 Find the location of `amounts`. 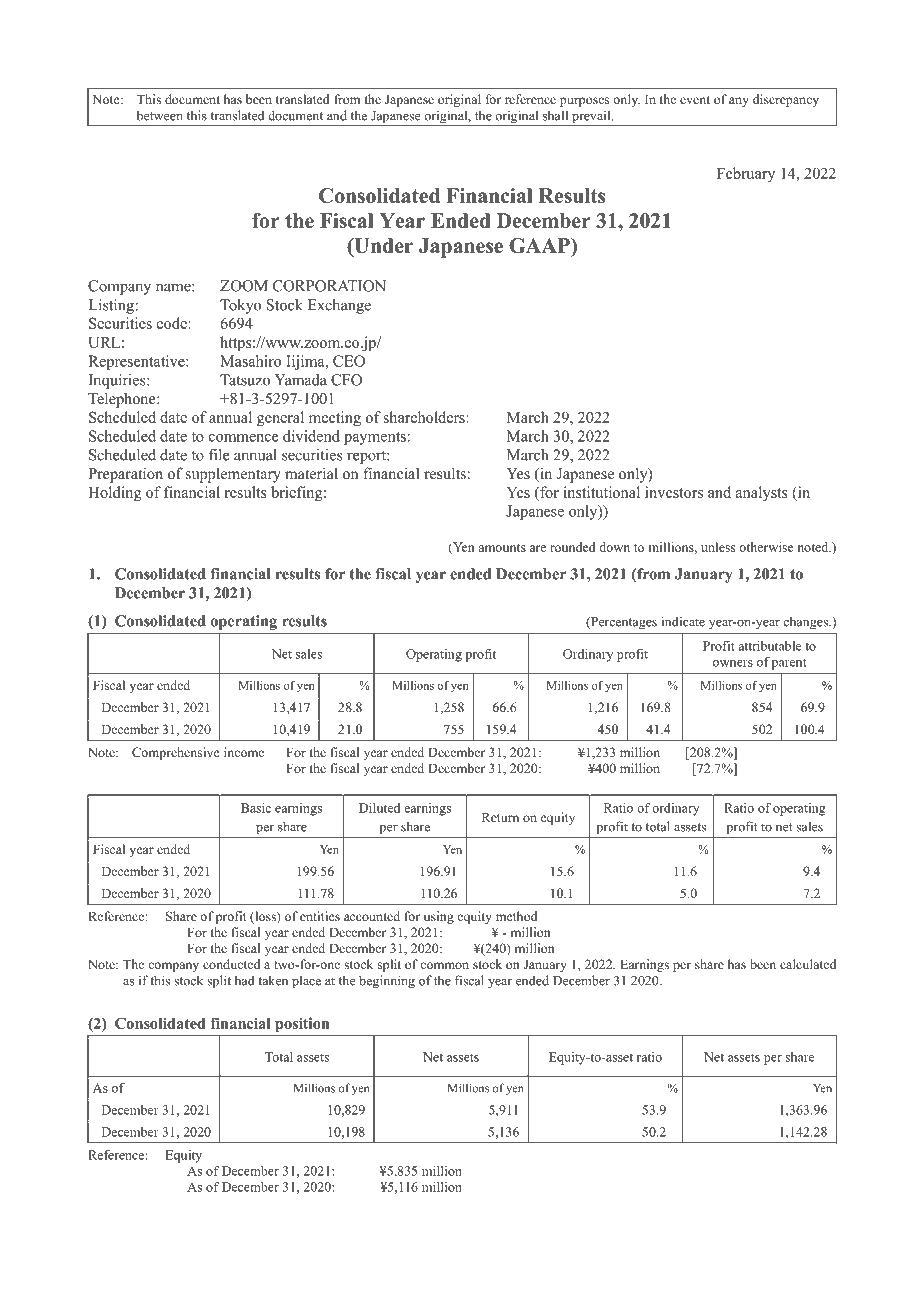

amounts is located at coordinates (502, 548).
